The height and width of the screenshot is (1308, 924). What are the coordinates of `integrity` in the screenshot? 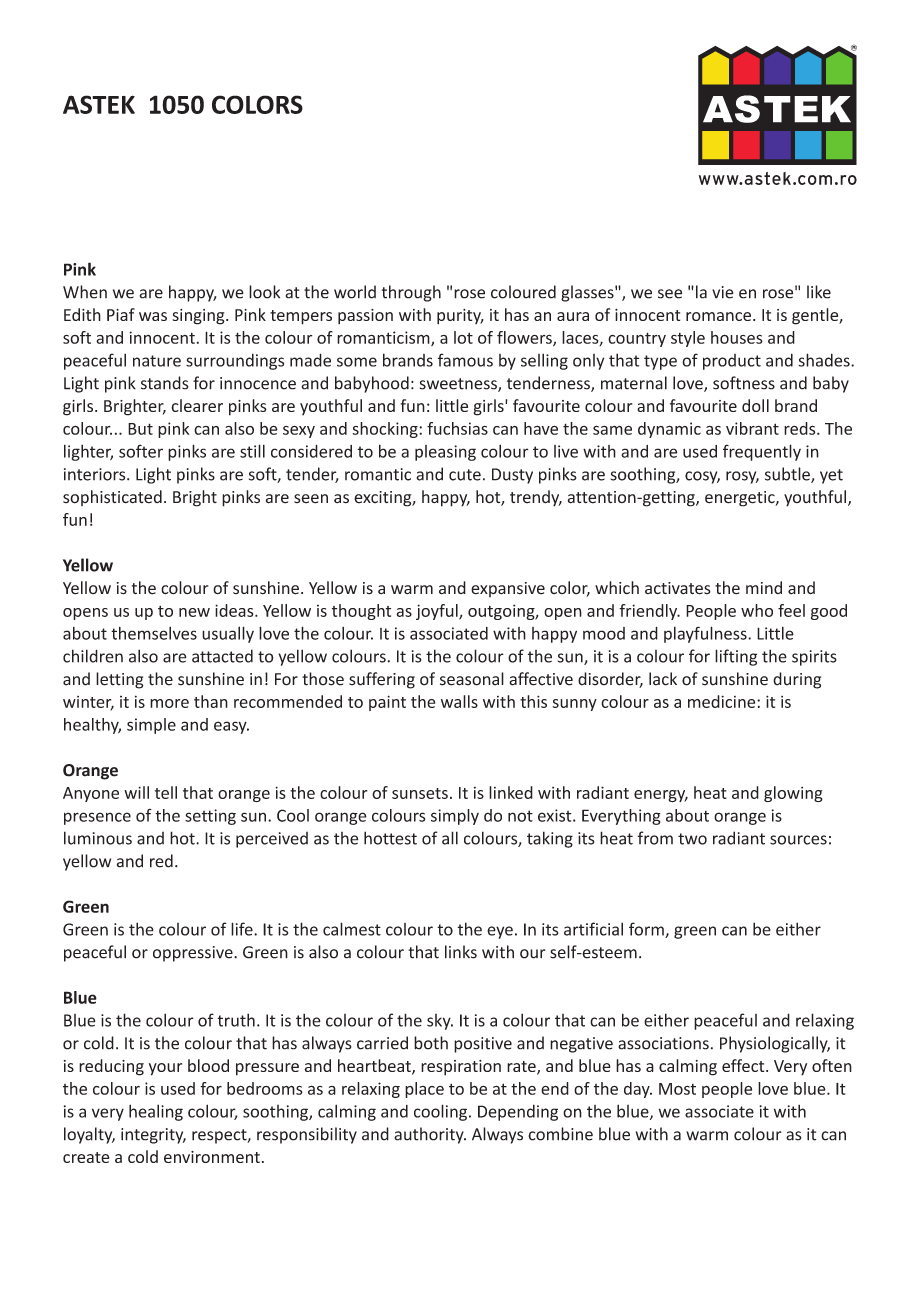 It's located at (153, 1136).
